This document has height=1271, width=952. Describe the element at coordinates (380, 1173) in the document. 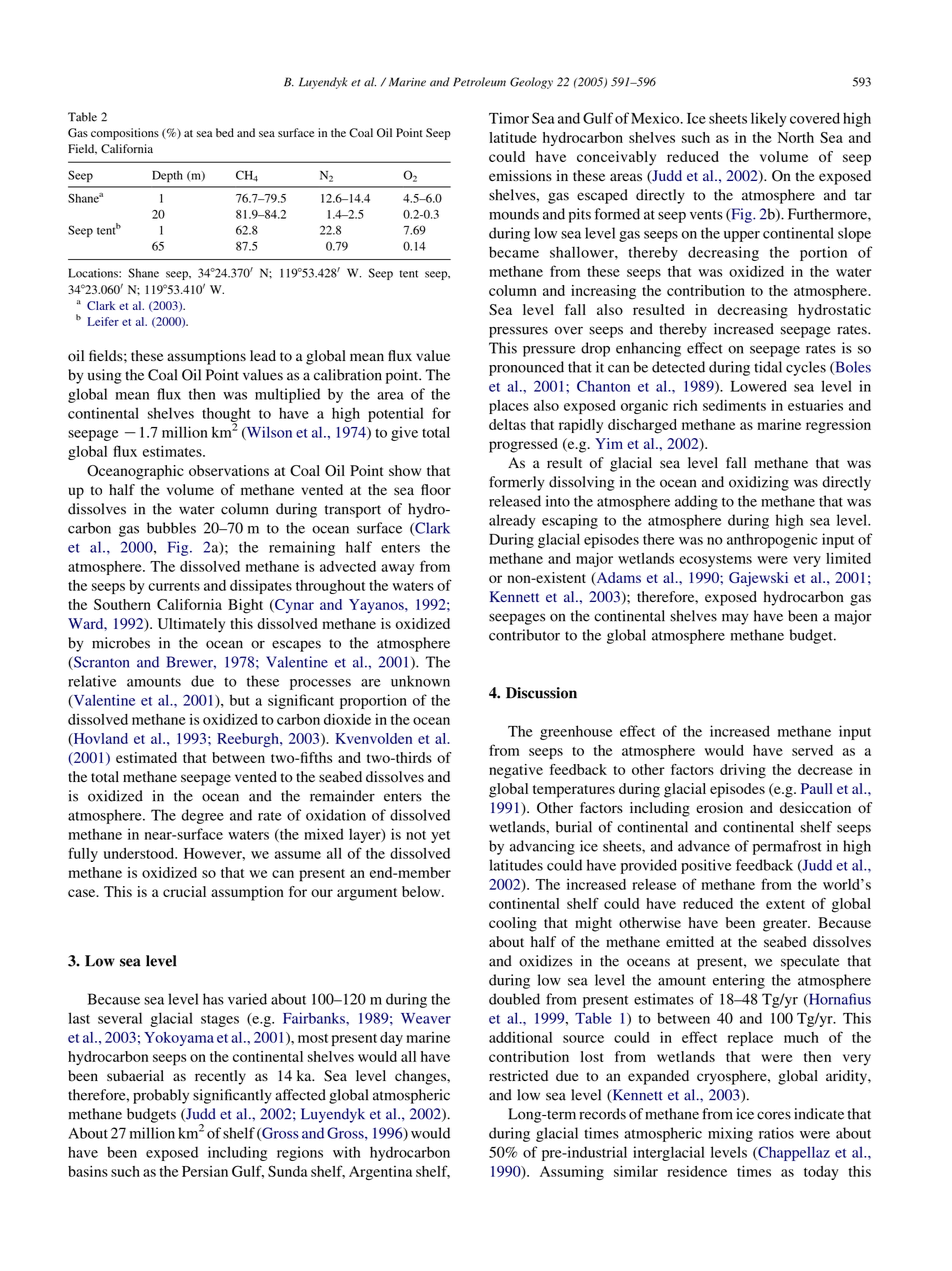

I see `Argentina` at that location.
